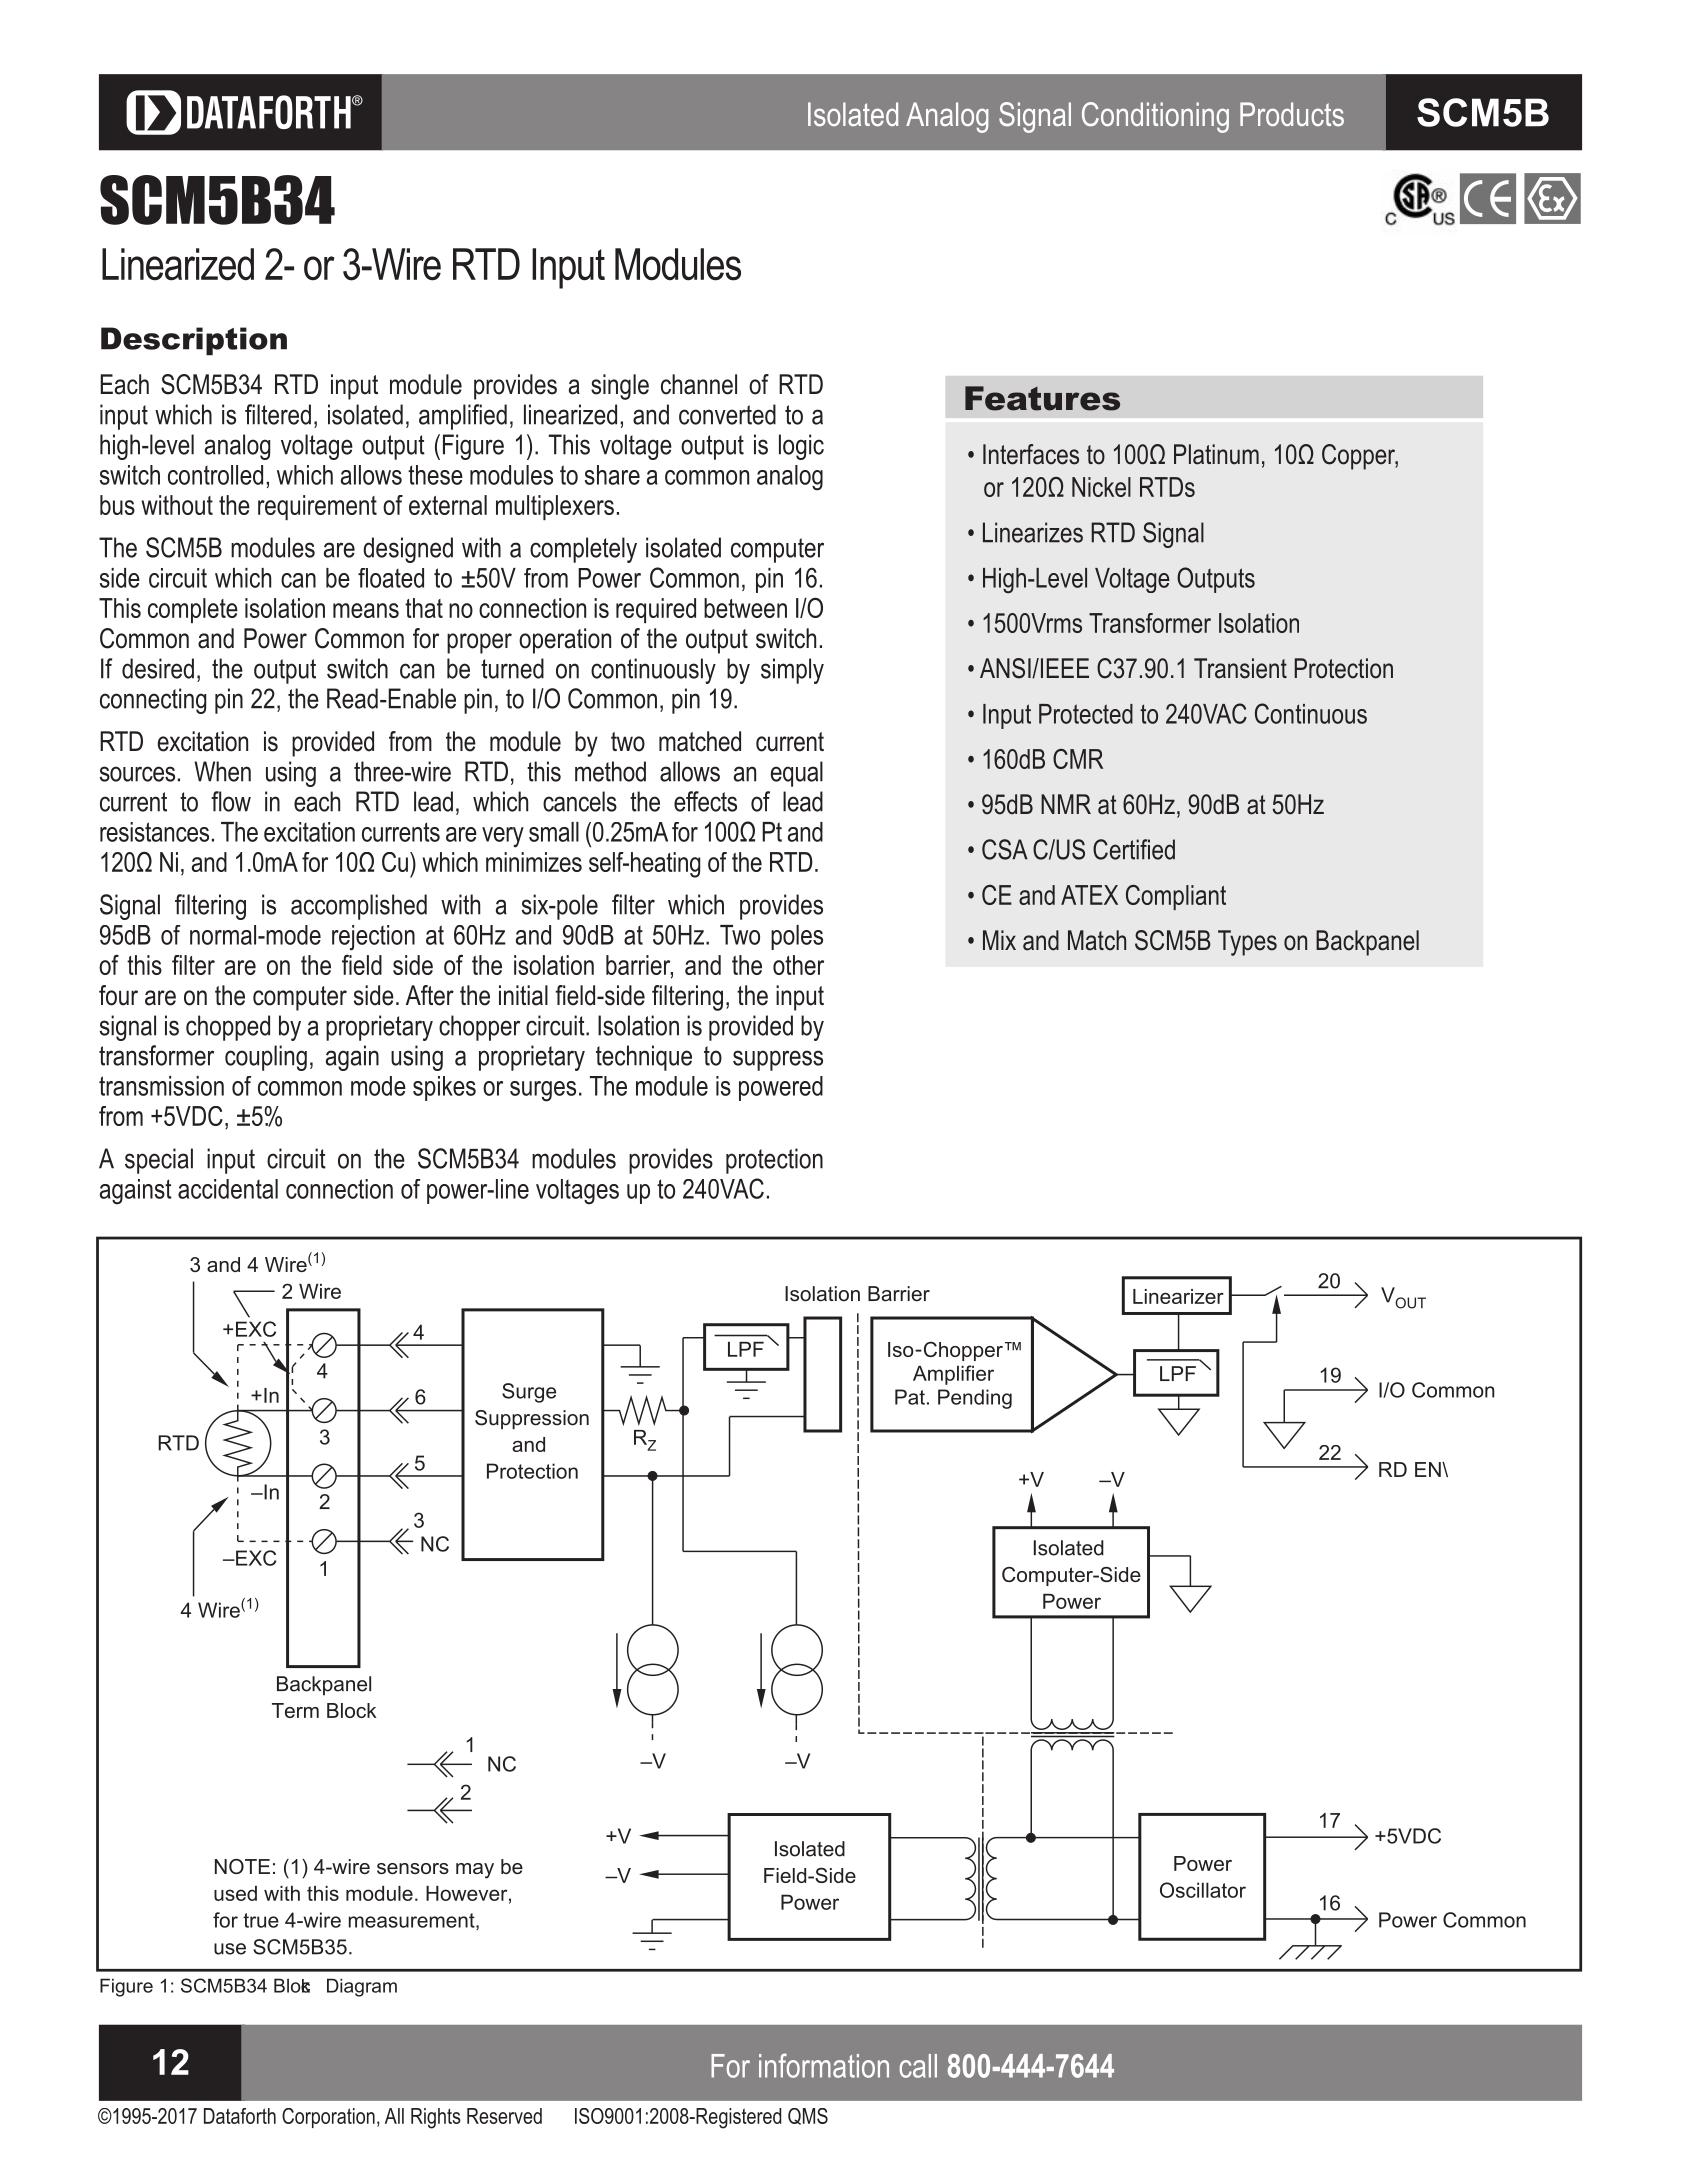  Describe the element at coordinates (1155, 117) in the page. I see `Conditioning` at that location.
